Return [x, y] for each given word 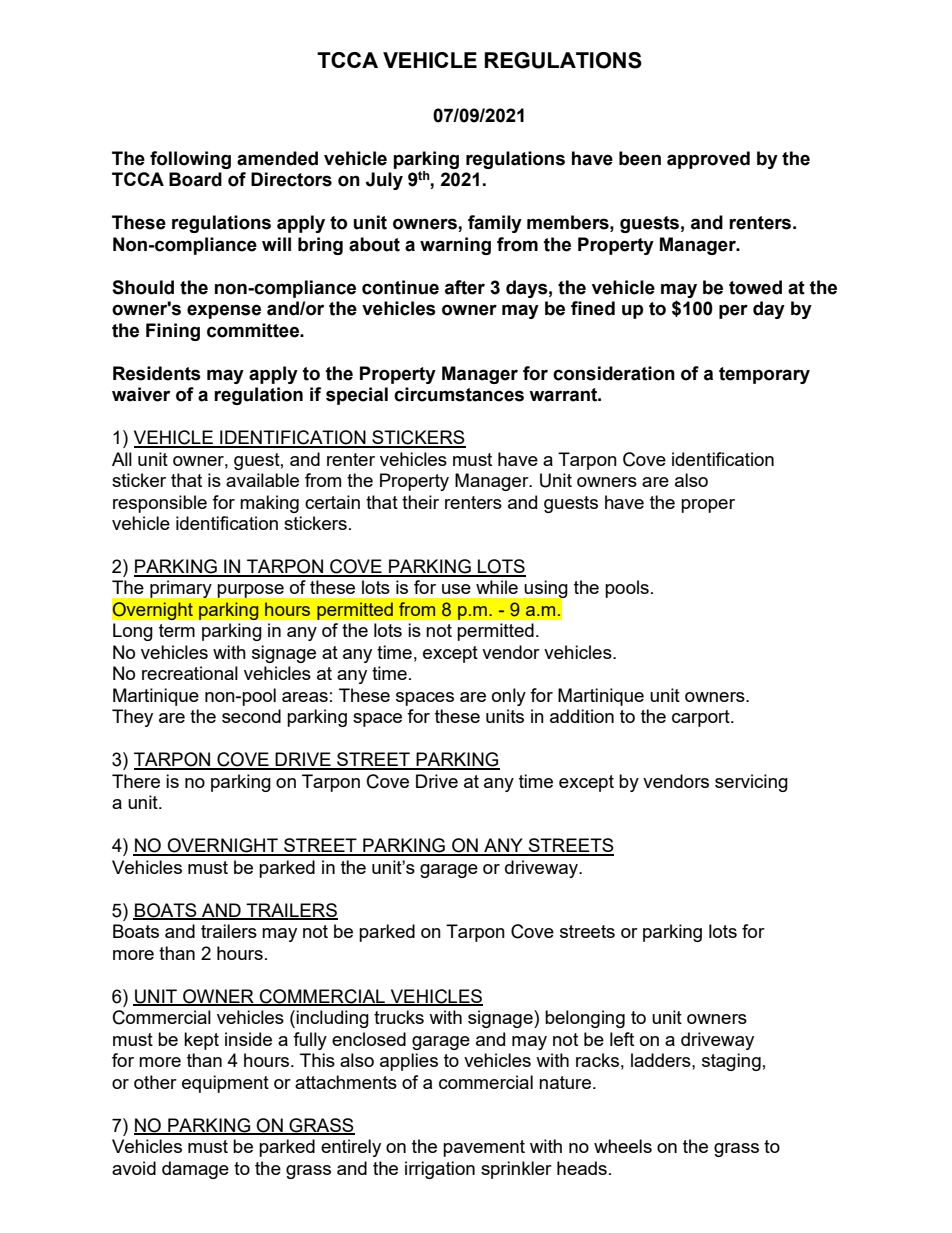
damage [195, 1170]
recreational [190, 673]
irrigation [440, 1170]
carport [702, 718]
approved [708, 160]
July [384, 181]
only [509, 697]
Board [195, 179]
